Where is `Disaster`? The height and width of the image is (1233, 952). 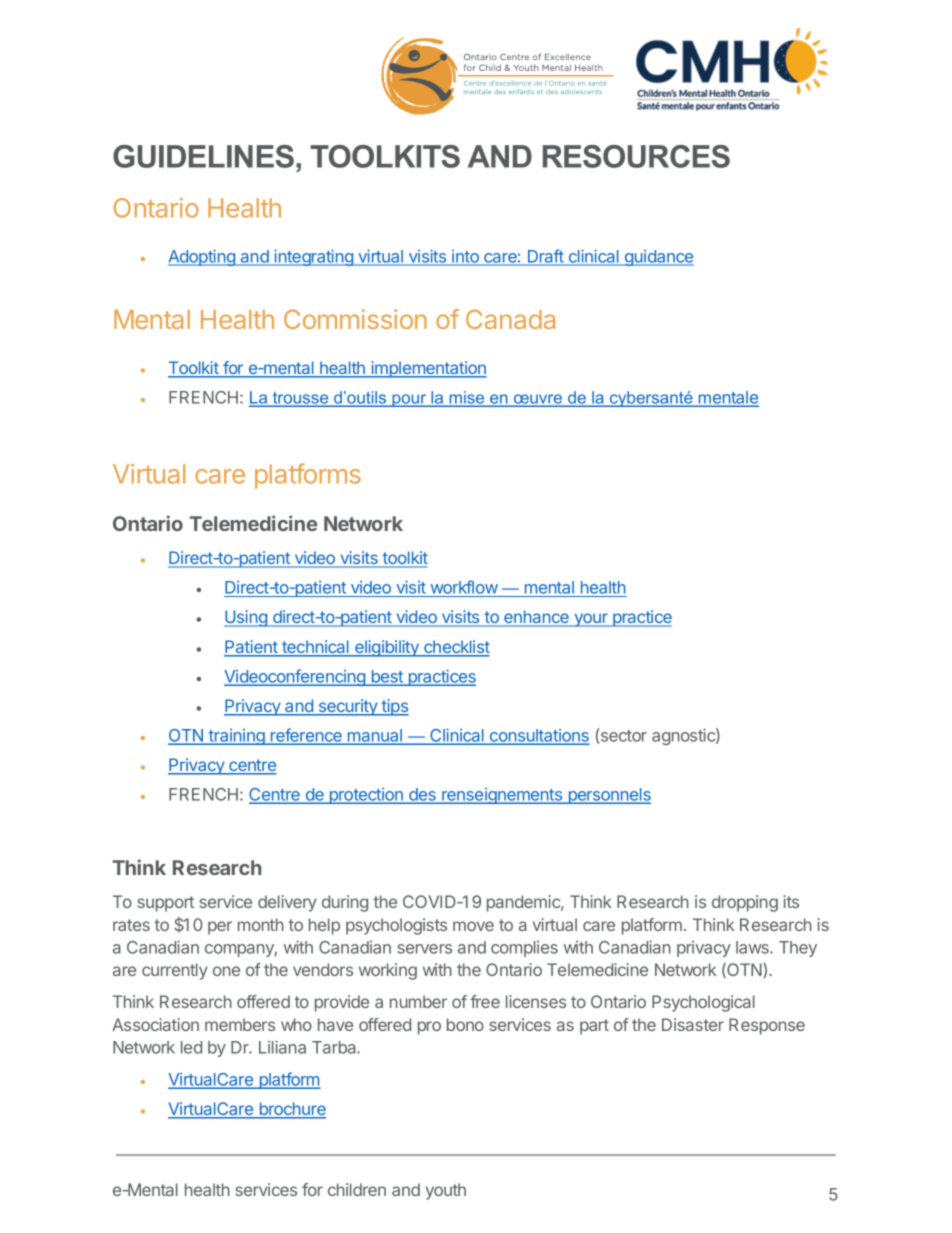 Disaster is located at coordinates (693, 1024).
